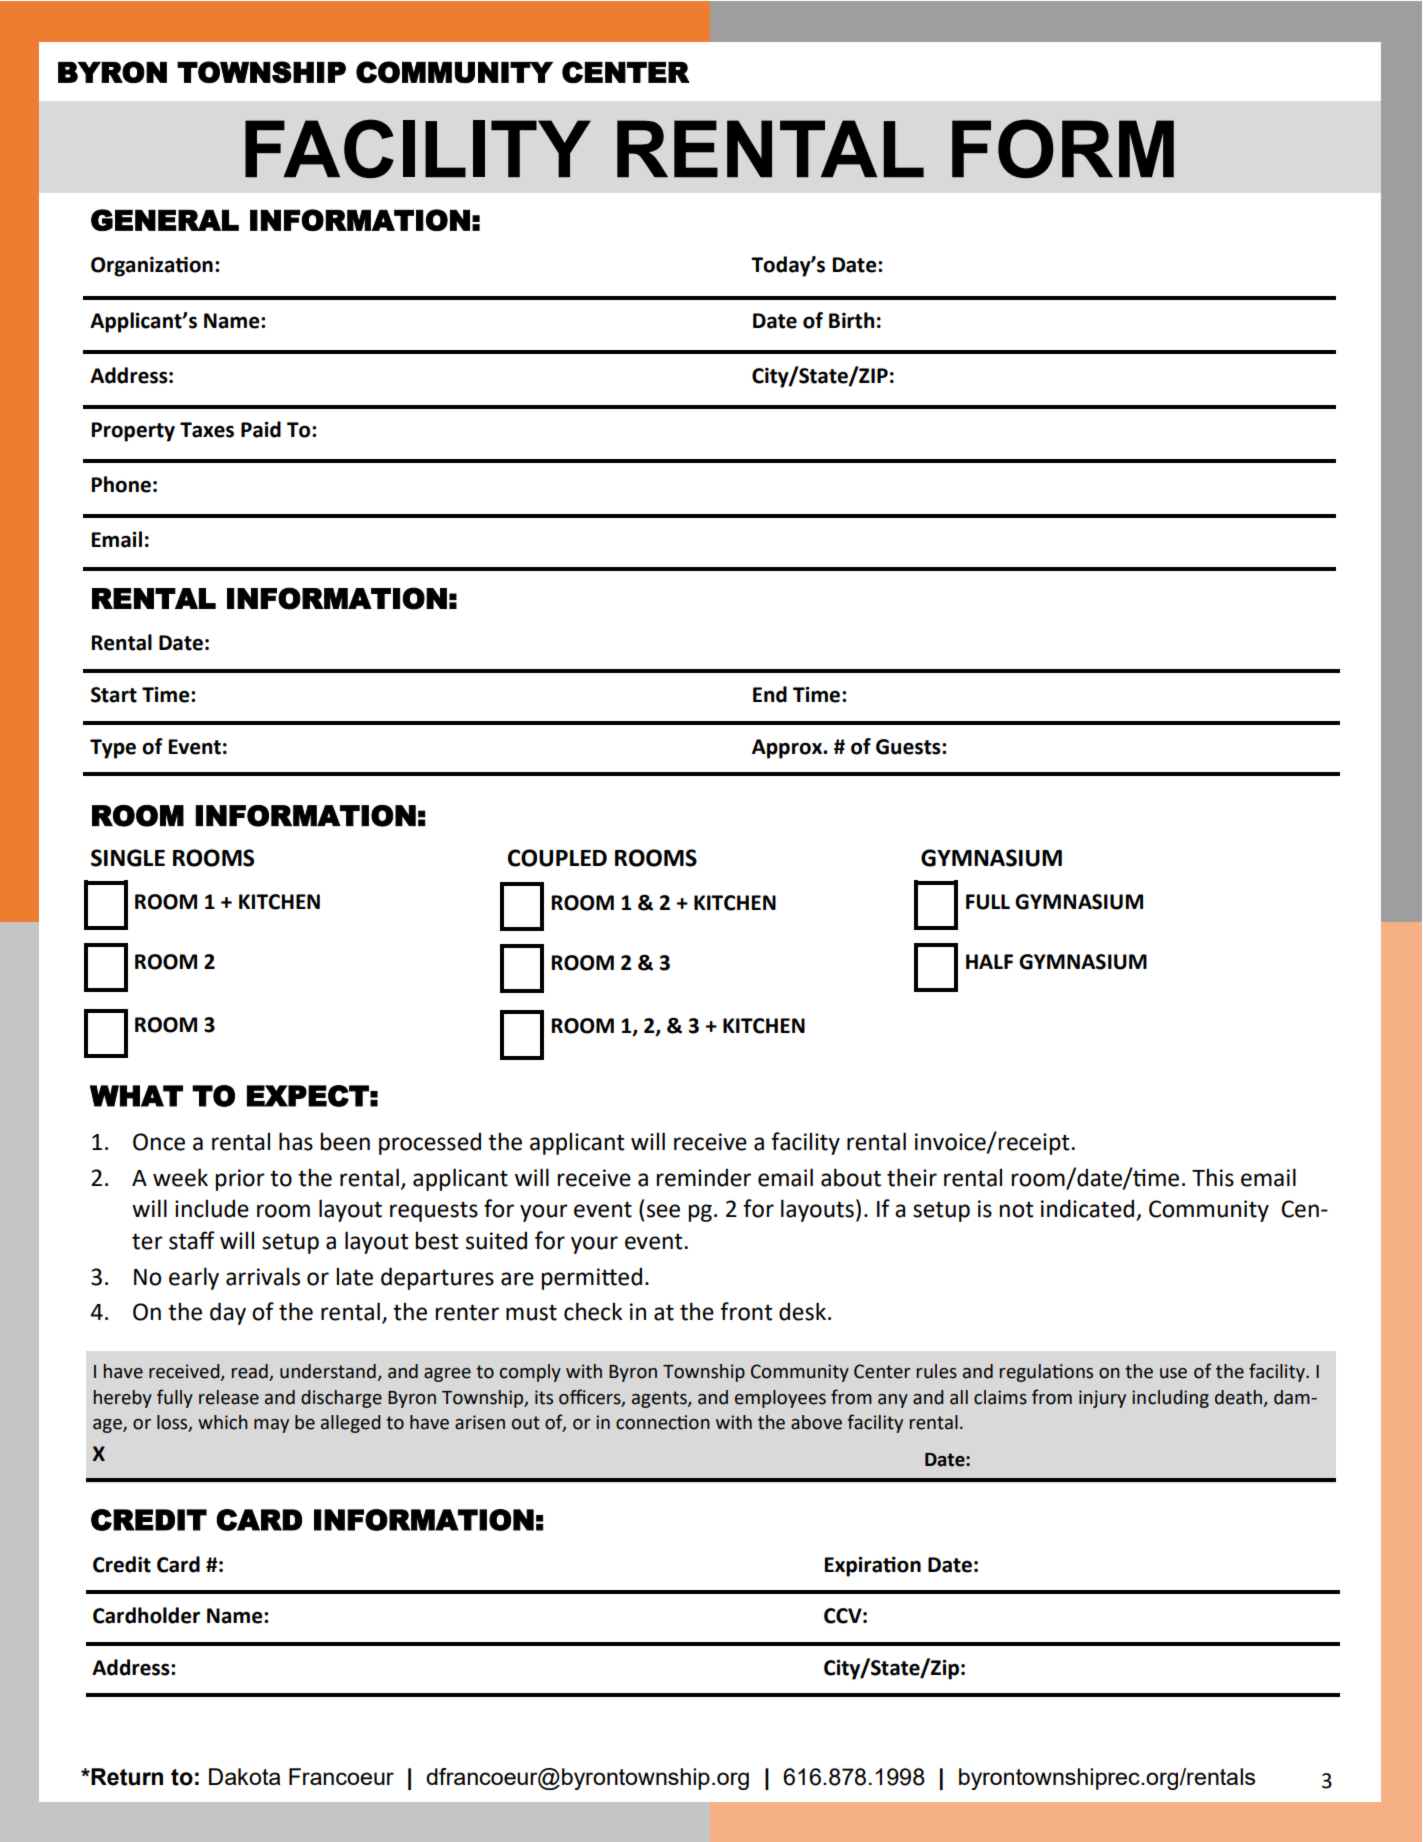 The image size is (1423, 1842). I want to click on injury, so click(1102, 1399).
